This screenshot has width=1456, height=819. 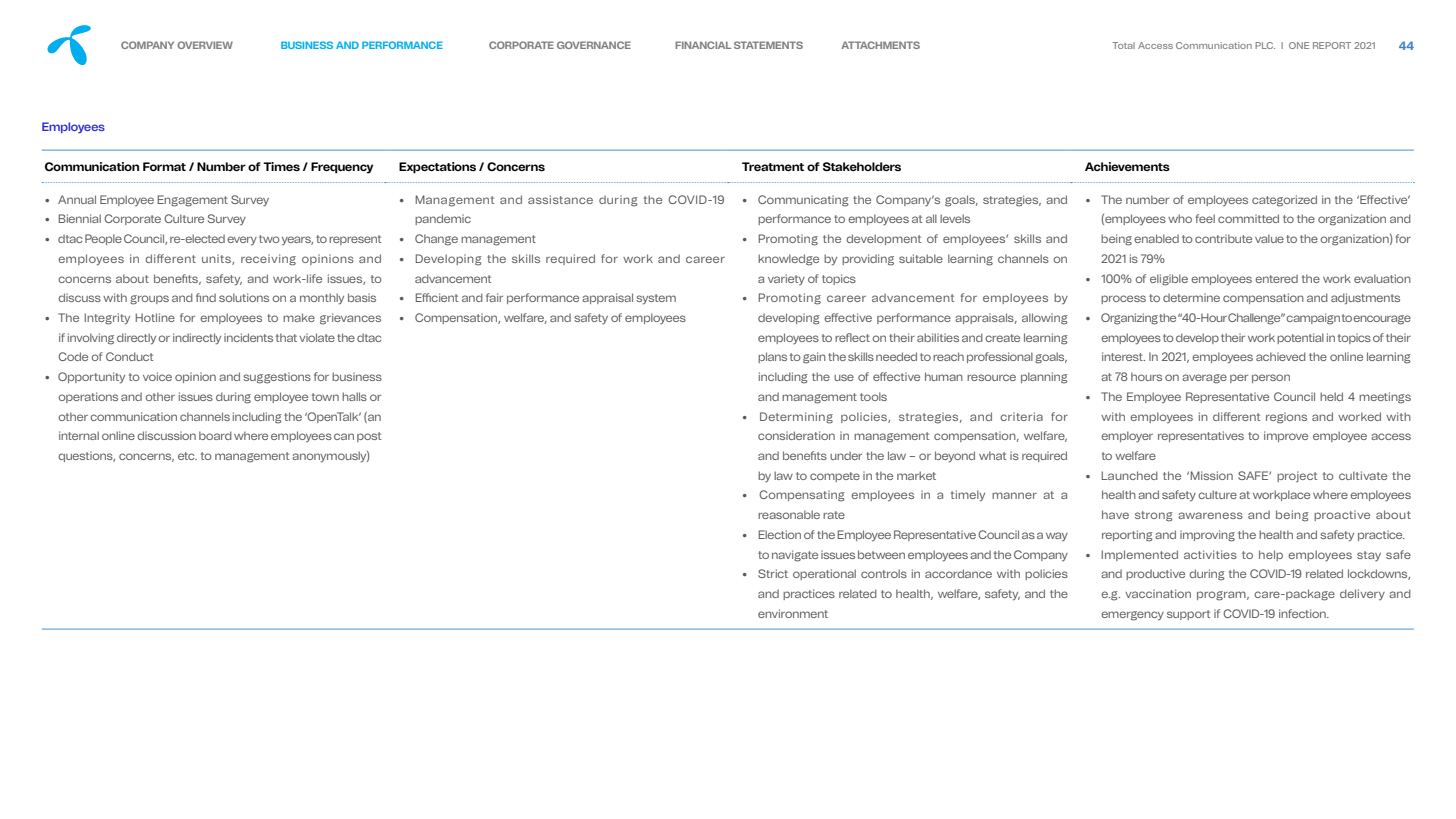 I want to click on PLC, so click(x=1265, y=45).
